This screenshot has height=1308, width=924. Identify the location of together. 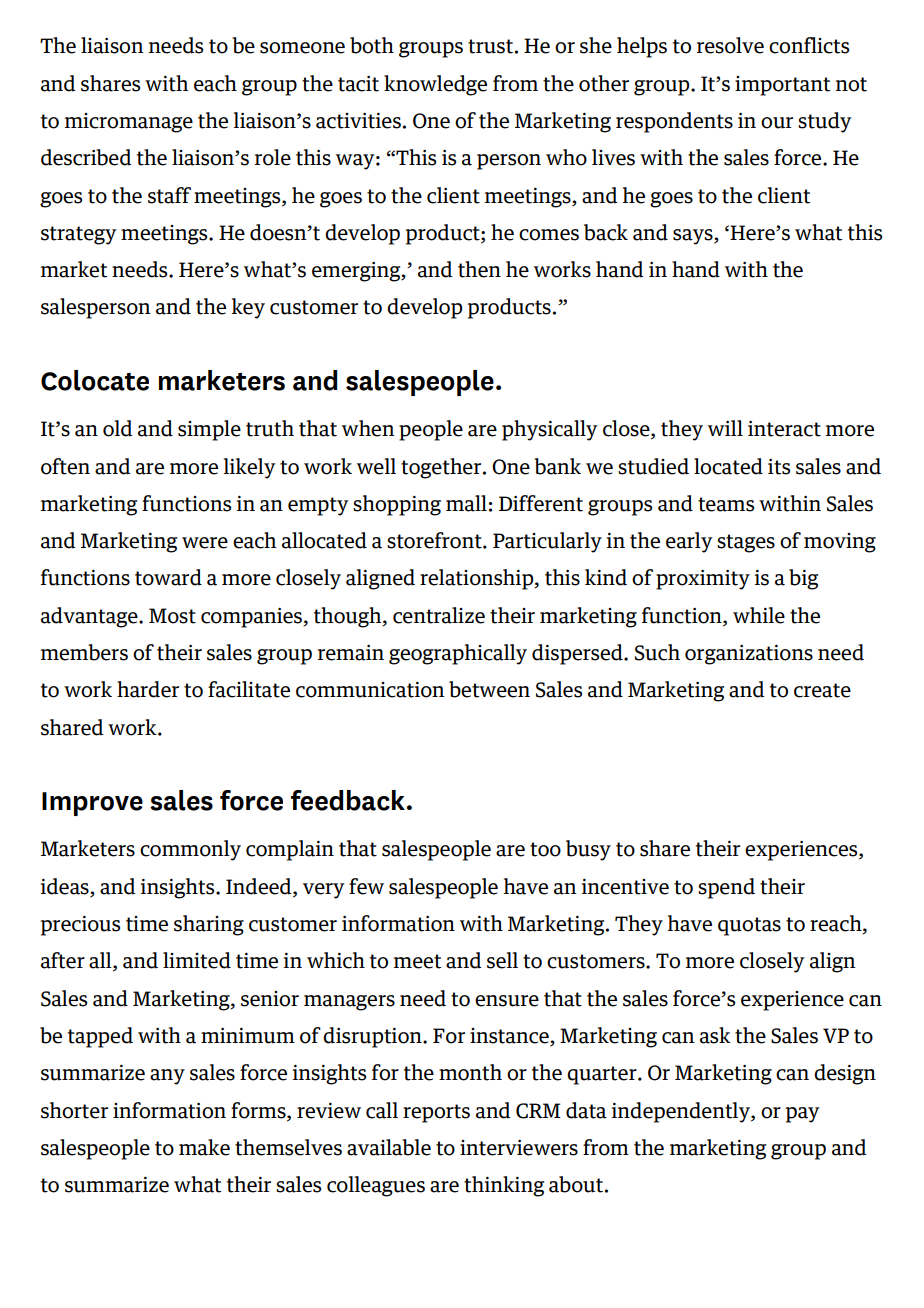
(441, 468).
